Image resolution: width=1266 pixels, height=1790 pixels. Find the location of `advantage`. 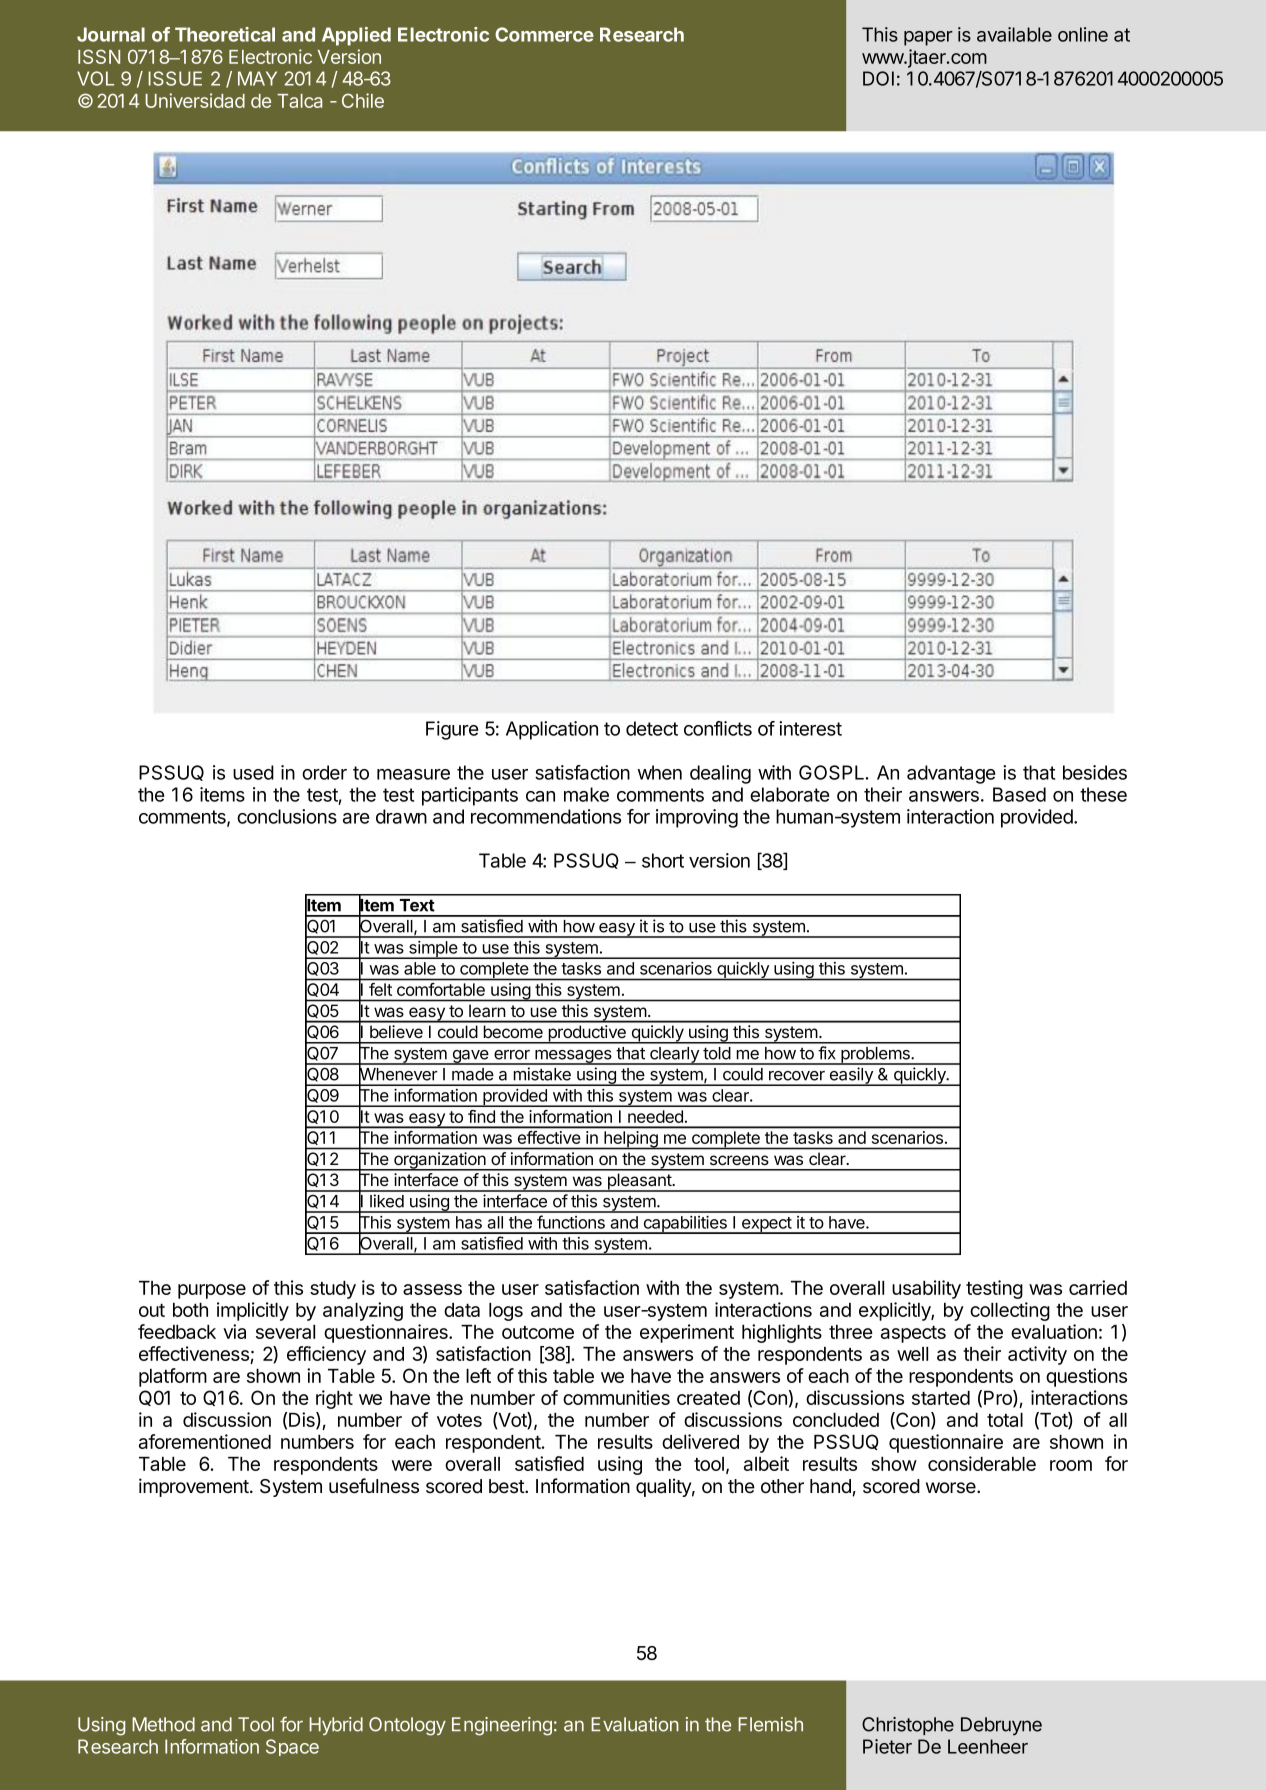

advantage is located at coordinates (951, 774).
